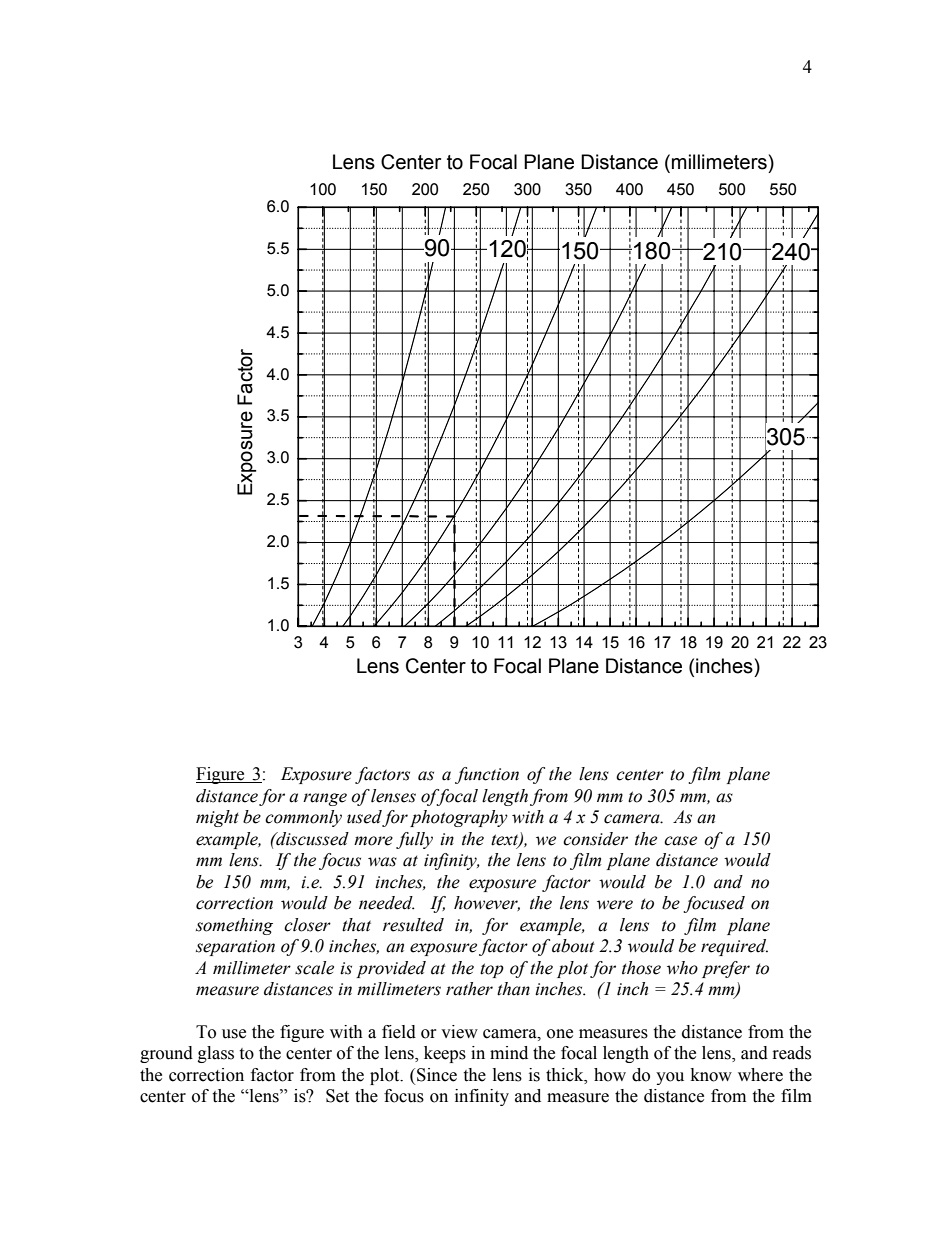 This image has width=952, height=1233. What do you see at coordinates (469, 989) in the image?
I see `rather` at bounding box center [469, 989].
